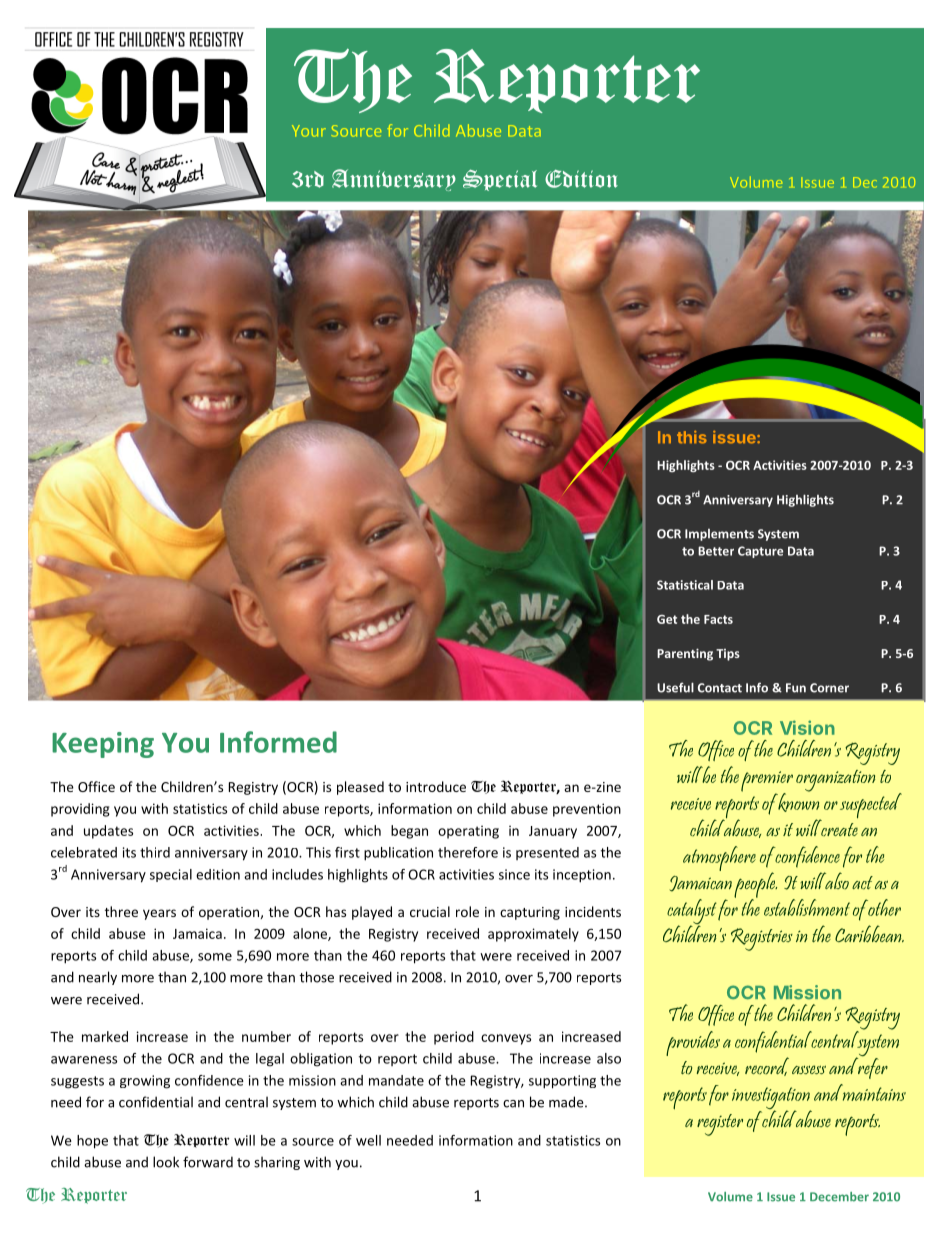 The height and width of the screenshot is (1233, 952). What do you see at coordinates (719, 535) in the screenshot?
I see `Implements` at bounding box center [719, 535].
